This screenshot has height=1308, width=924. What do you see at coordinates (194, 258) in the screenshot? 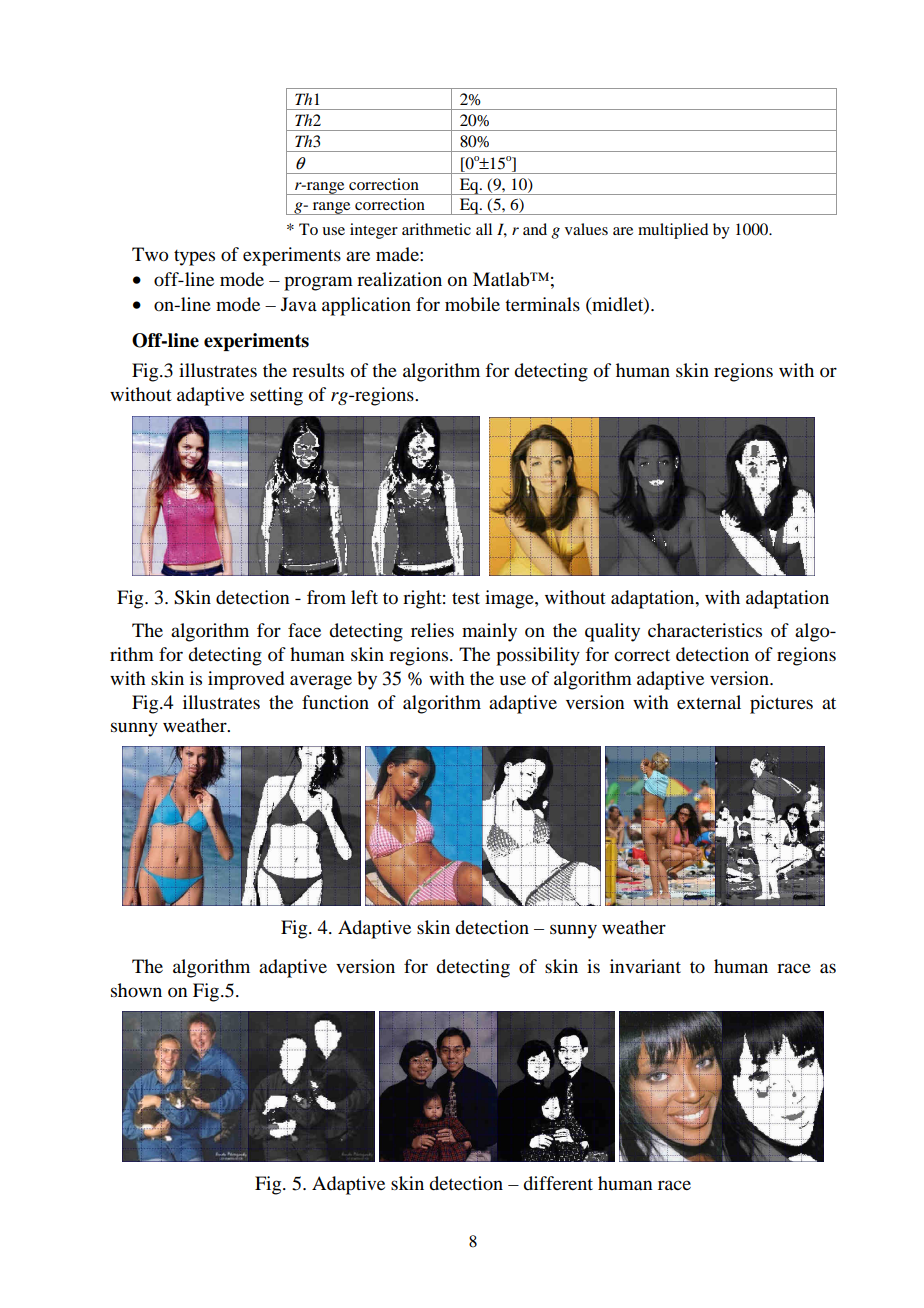
I see `types` at bounding box center [194, 258].
